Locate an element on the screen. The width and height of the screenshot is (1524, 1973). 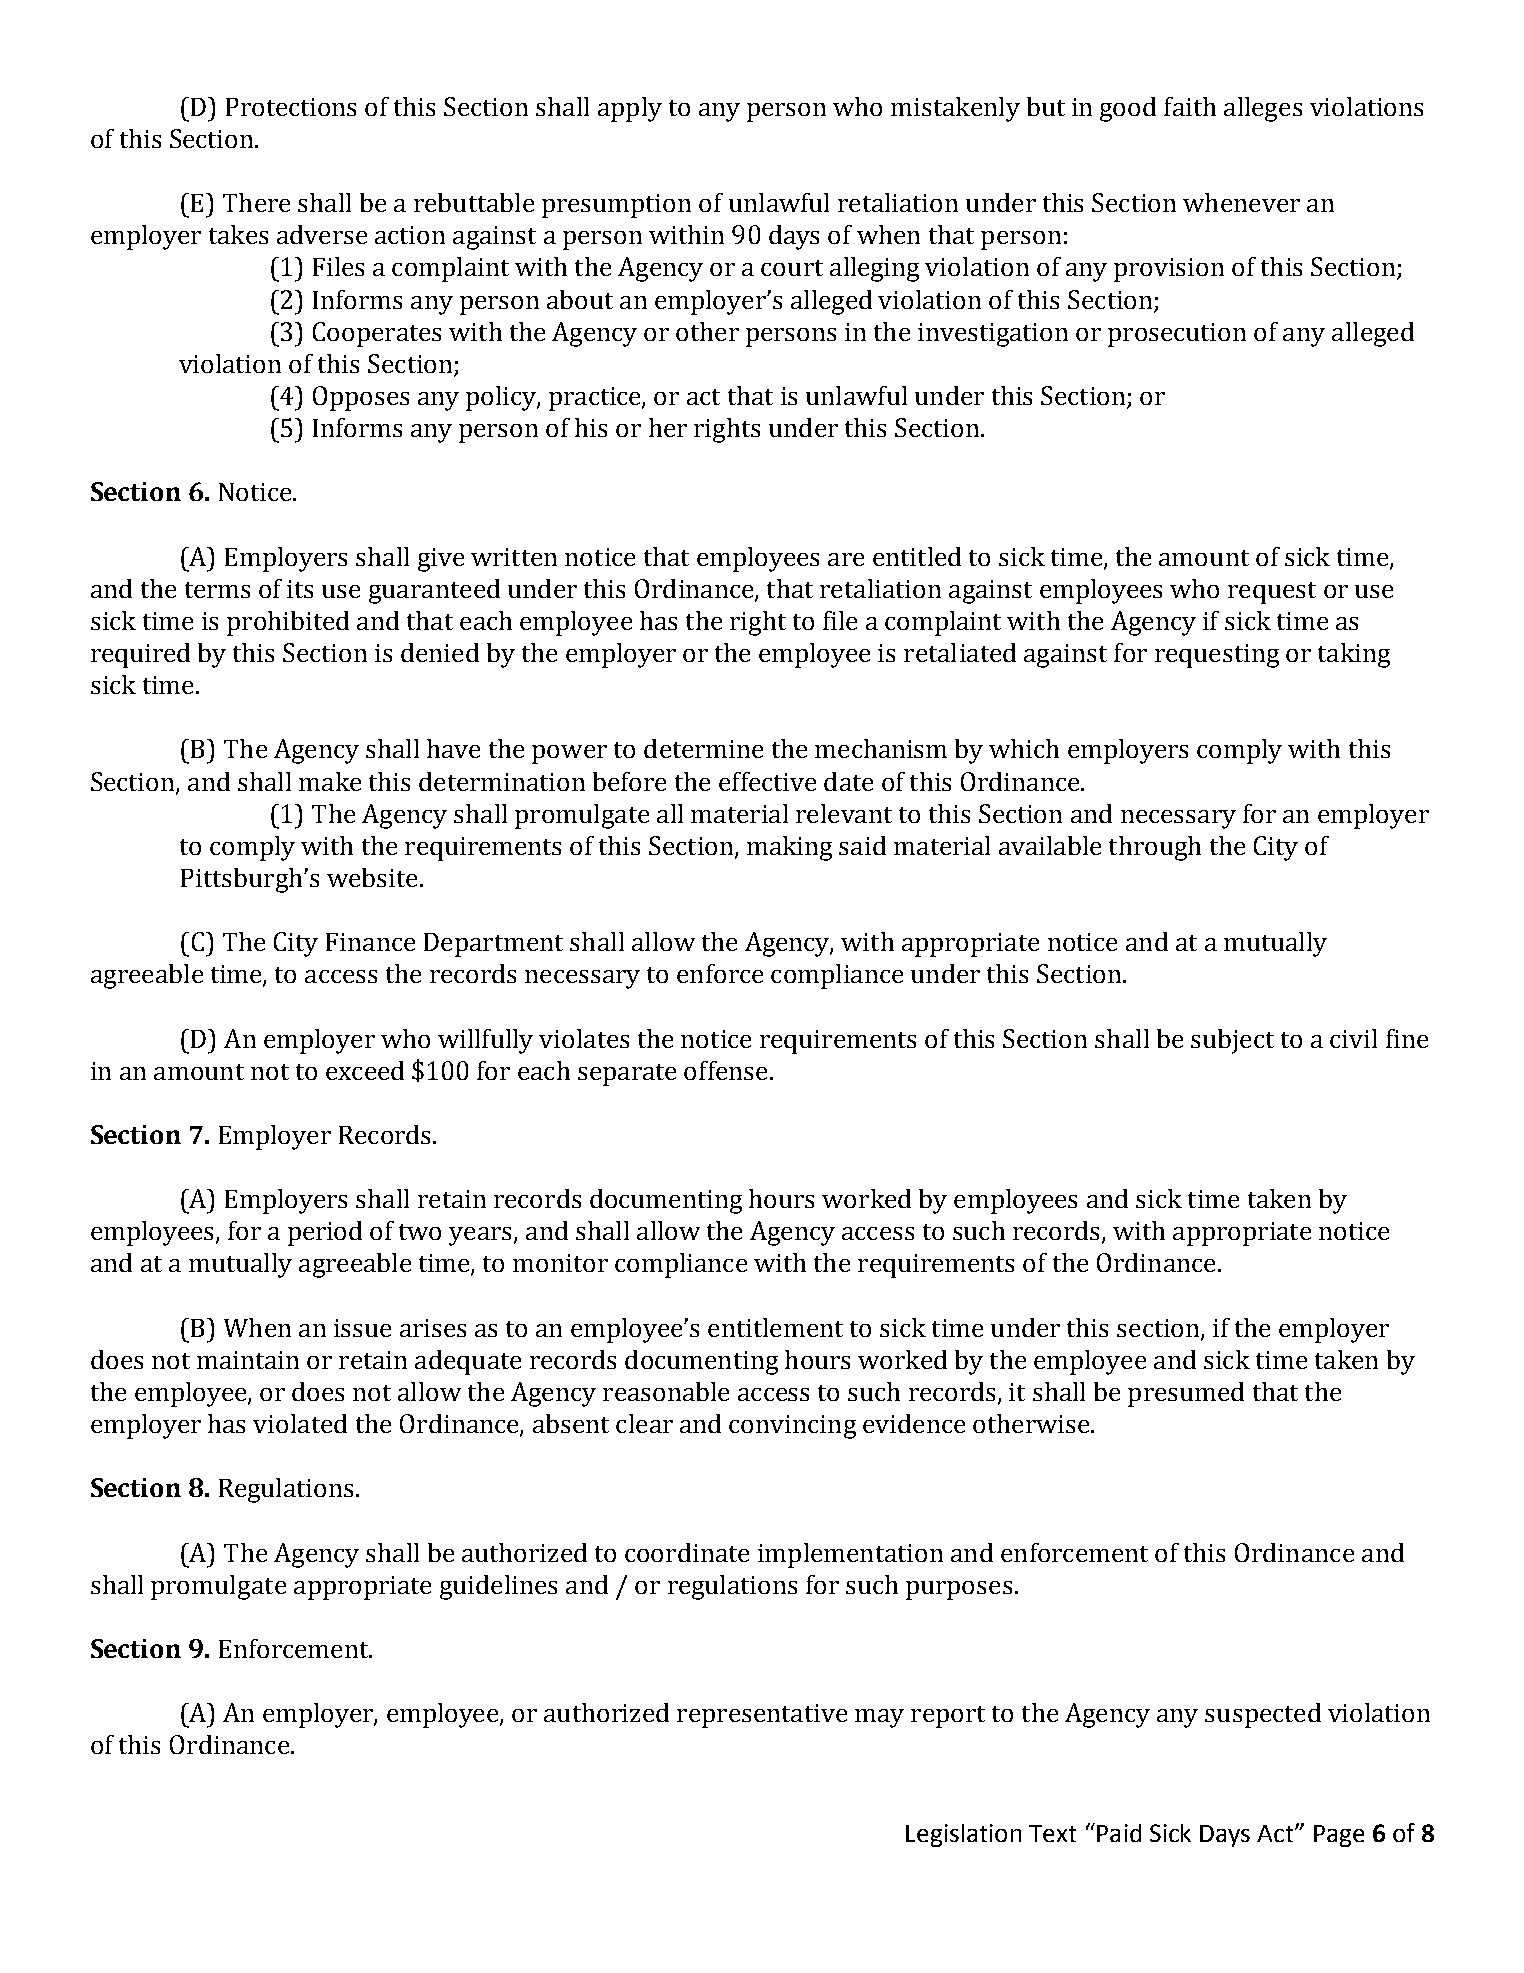
alleges is located at coordinates (1263, 109).
